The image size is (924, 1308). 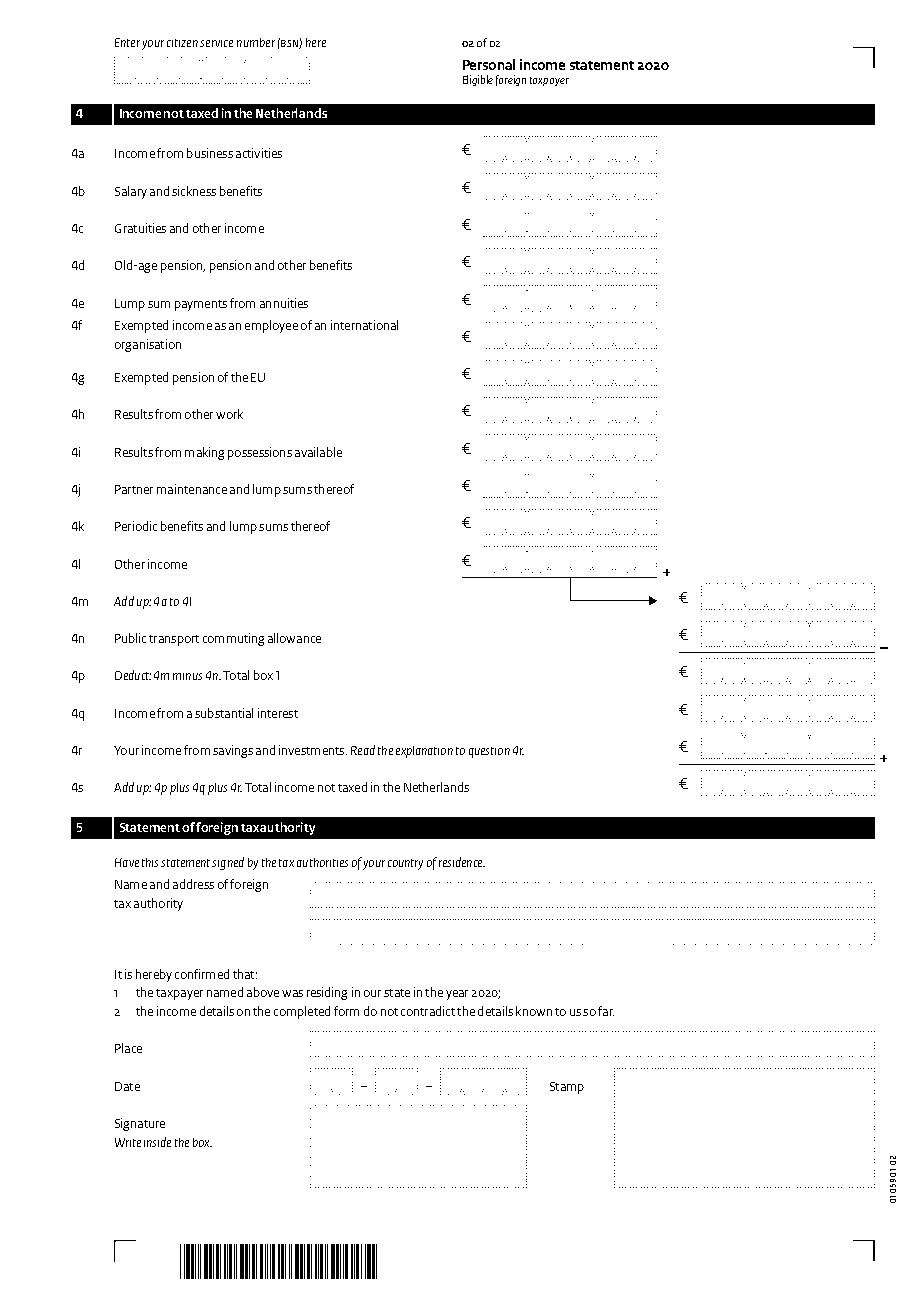 I want to click on international, so click(x=364, y=325).
